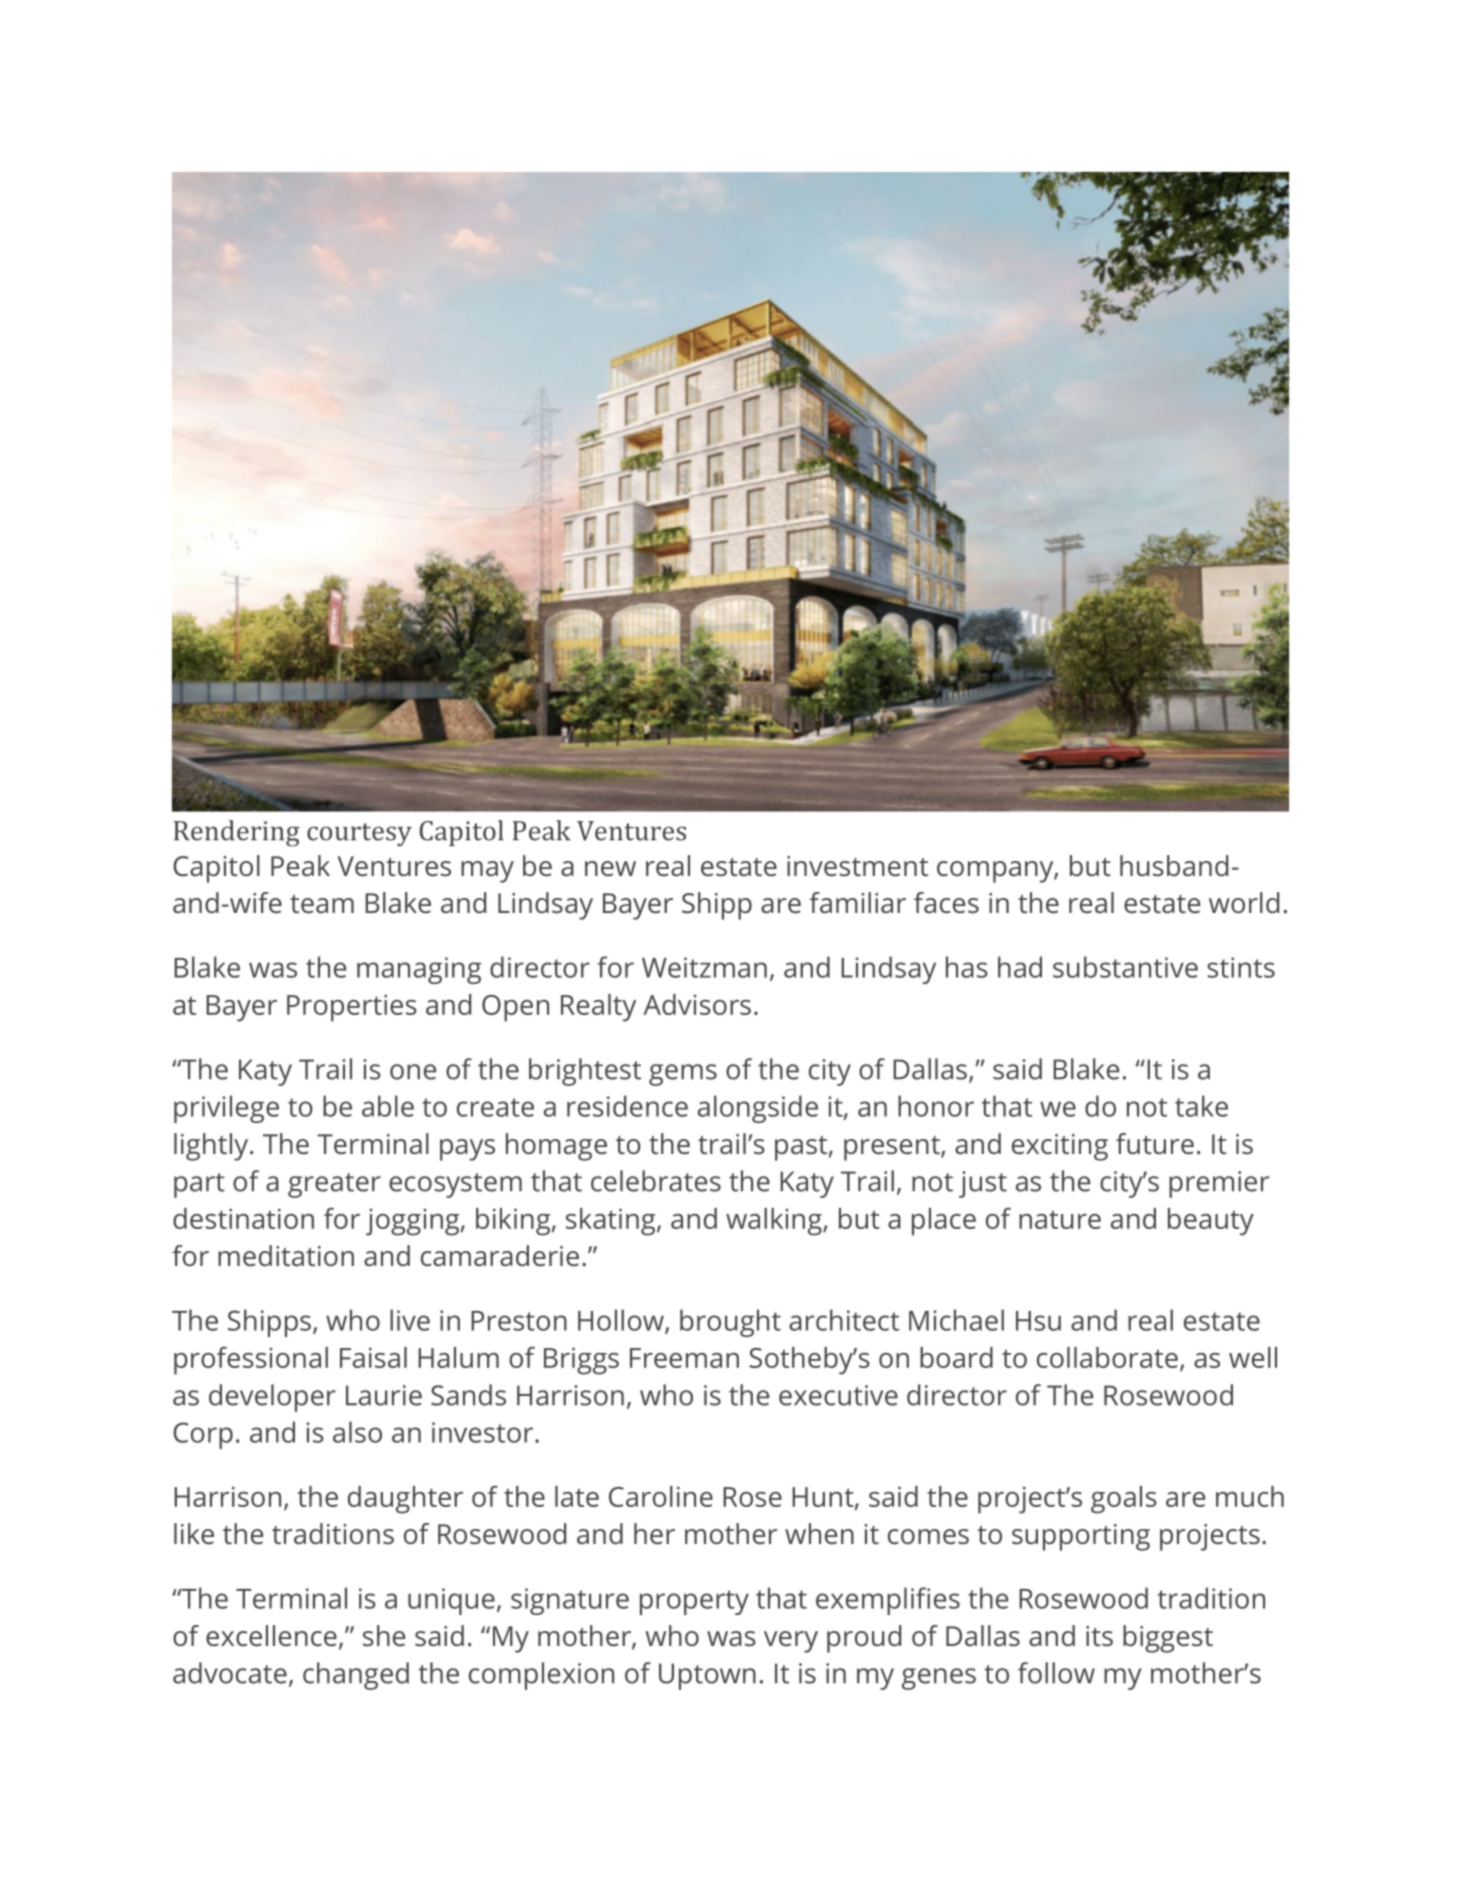 The image size is (1461, 1891). I want to click on gems, so click(683, 1075).
